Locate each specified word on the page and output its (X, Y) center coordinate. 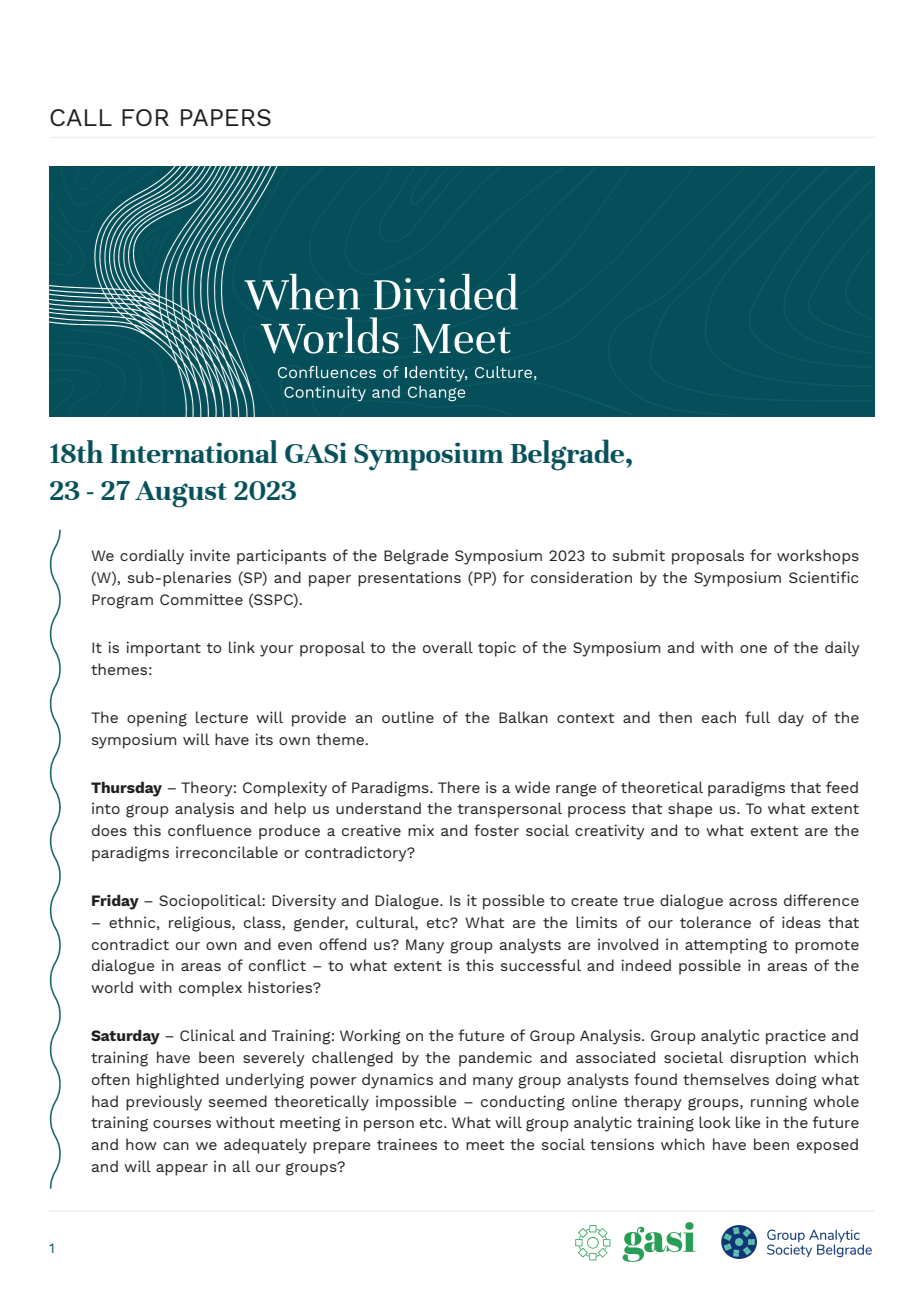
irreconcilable (227, 852)
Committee (201, 599)
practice (796, 1037)
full (757, 717)
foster (496, 830)
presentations (409, 579)
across (753, 902)
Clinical (207, 1035)
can (176, 1146)
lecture (222, 717)
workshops (818, 557)
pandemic (495, 1059)
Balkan (523, 717)
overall (448, 647)
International (194, 451)
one (753, 649)
